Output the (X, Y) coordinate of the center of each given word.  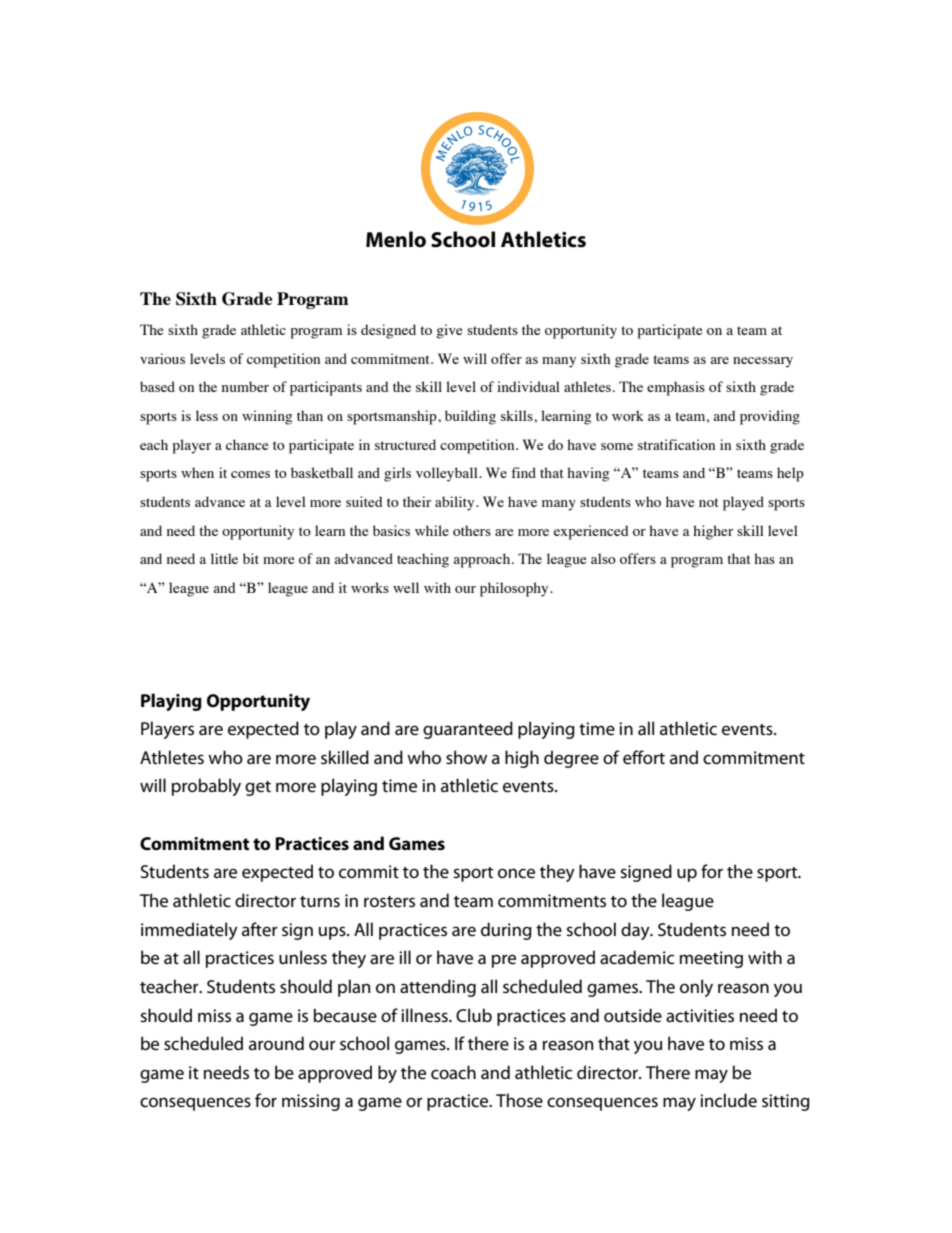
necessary (763, 362)
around (276, 1043)
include (728, 1100)
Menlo (396, 239)
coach (453, 1072)
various (162, 358)
